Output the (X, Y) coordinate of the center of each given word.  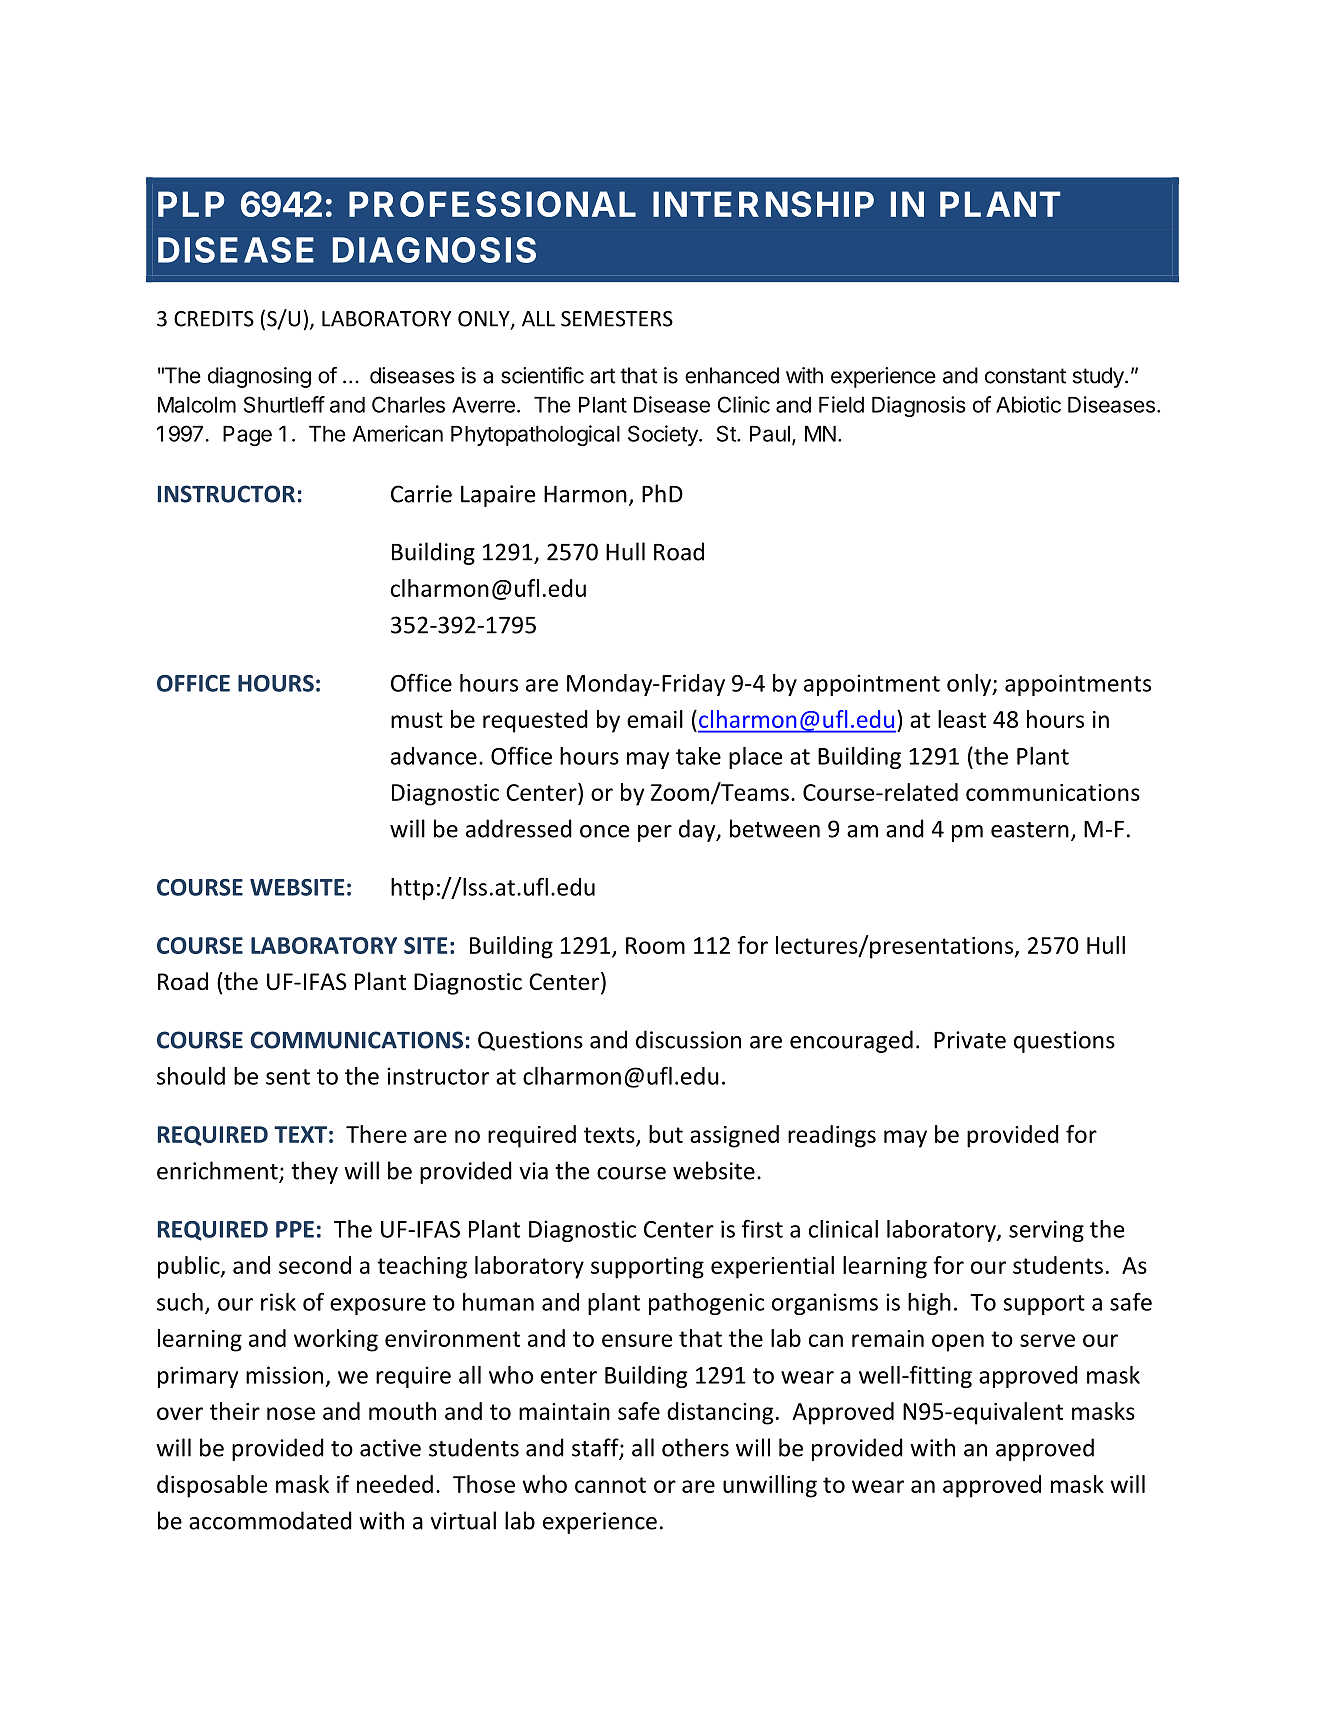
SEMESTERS (617, 319)
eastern (1030, 830)
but (666, 1134)
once (604, 831)
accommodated (270, 1520)
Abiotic (1028, 404)
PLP (191, 204)
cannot (610, 1485)
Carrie (421, 494)
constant (1025, 376)
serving (1046, 1231)
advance (434, 756)
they (314, 1172)
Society (664, 435)
